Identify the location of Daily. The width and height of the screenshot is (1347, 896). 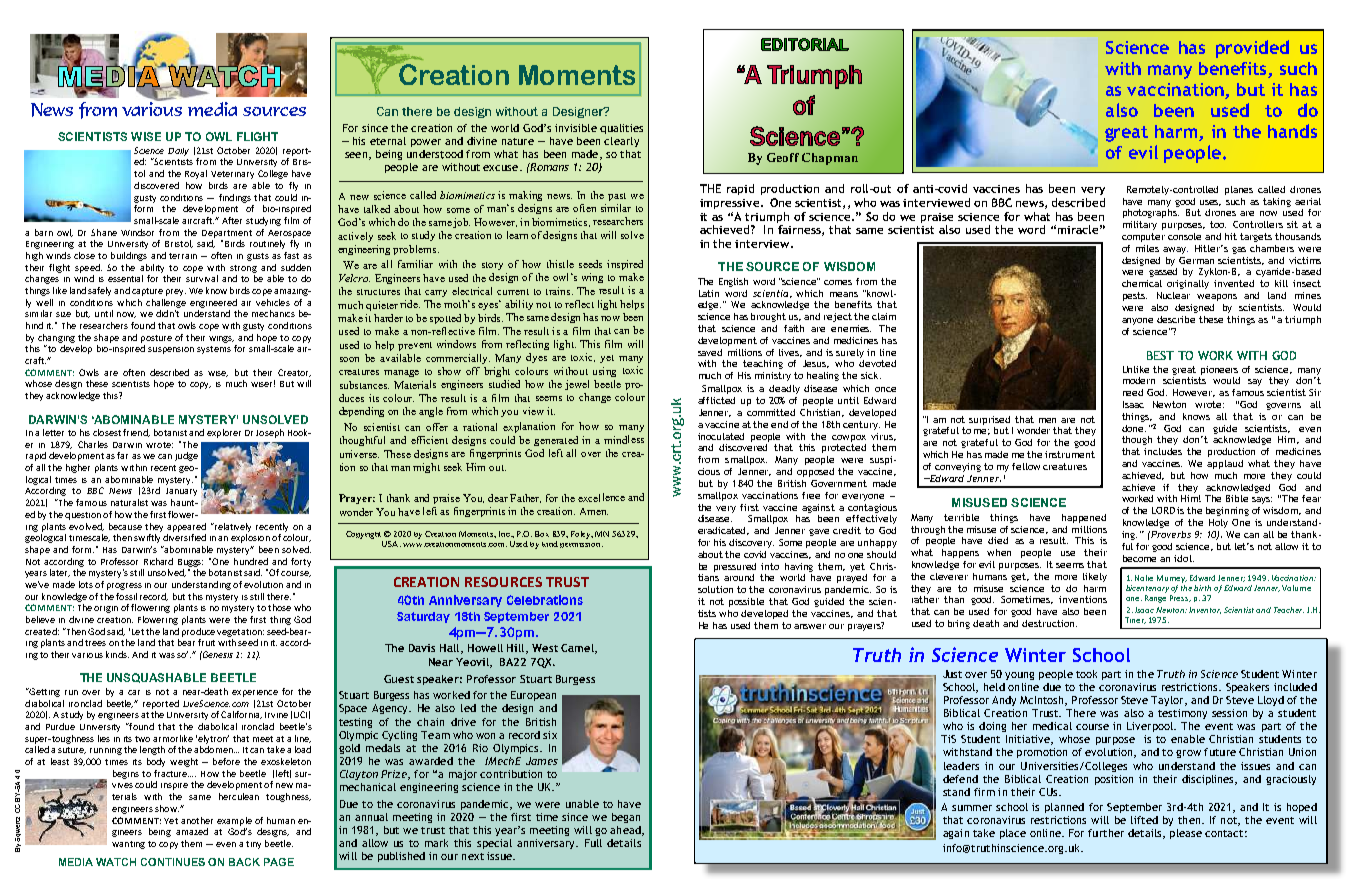
(178, 152).
